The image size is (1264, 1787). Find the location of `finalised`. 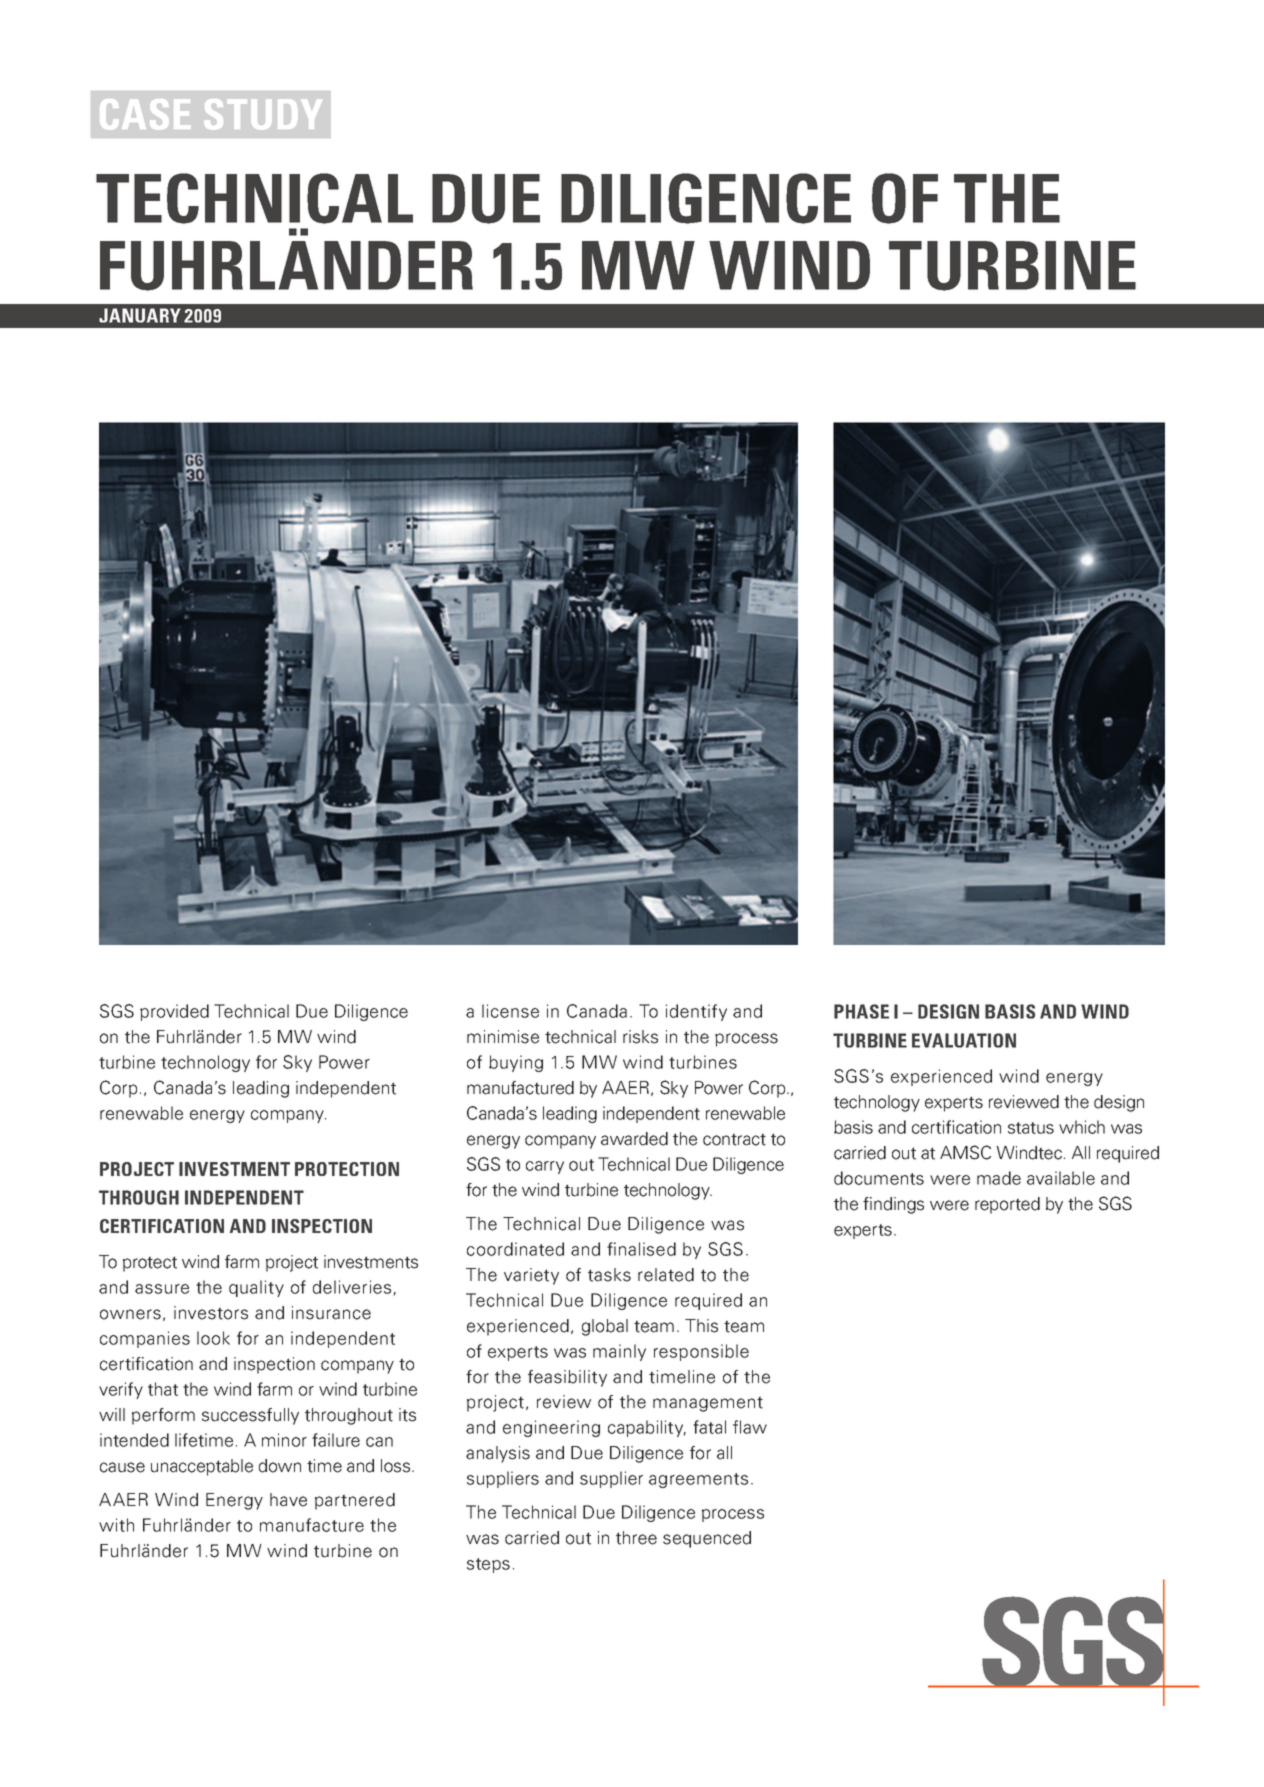

finalised is located at coordinates (641, 1249).
